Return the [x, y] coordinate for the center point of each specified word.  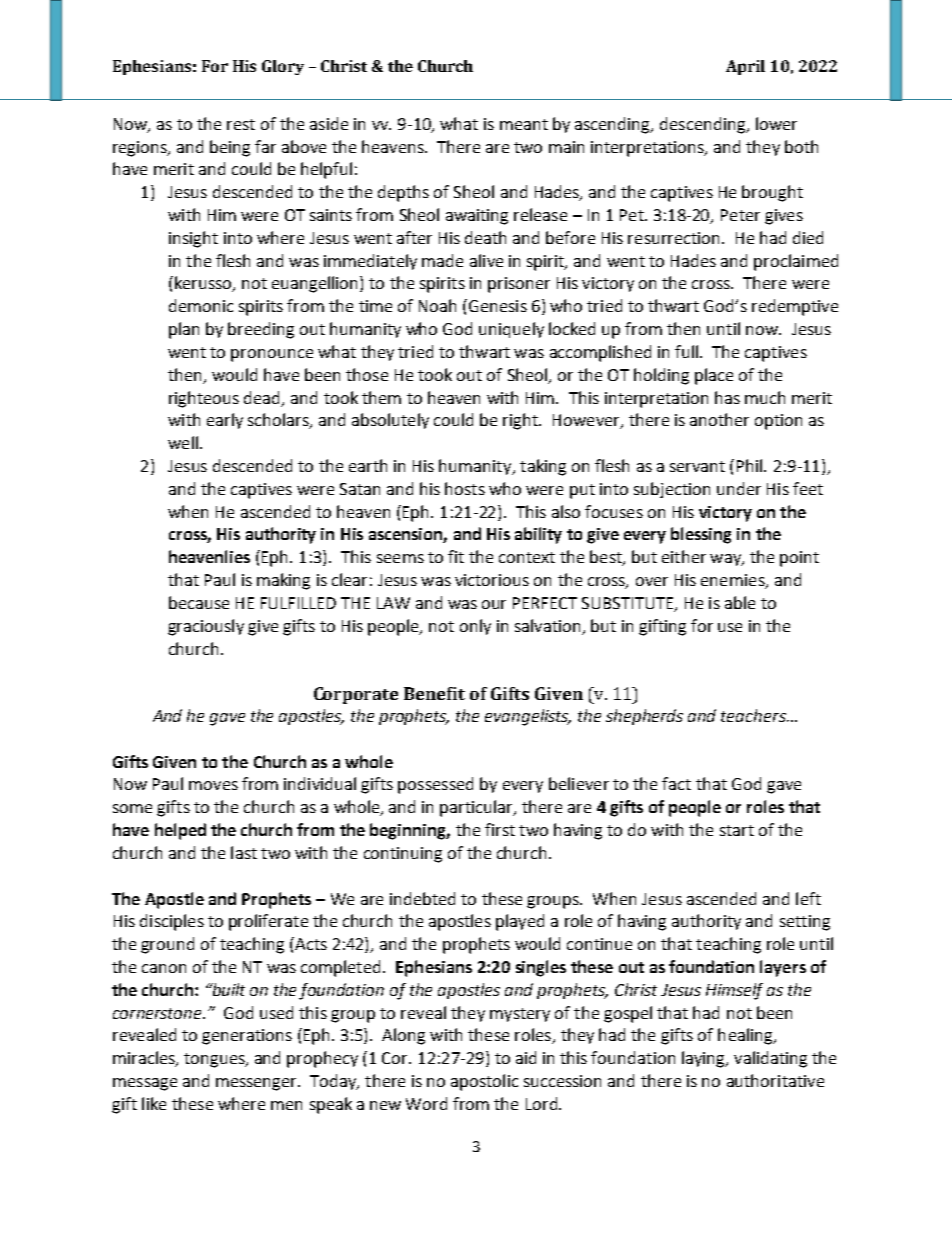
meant [524, 124]
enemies [734, 581]
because [199, 602]
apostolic [484, 1082]
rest [241, 124]
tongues [215, 1060]
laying [704, 1059]
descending [704, 125]
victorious [492, 580]
